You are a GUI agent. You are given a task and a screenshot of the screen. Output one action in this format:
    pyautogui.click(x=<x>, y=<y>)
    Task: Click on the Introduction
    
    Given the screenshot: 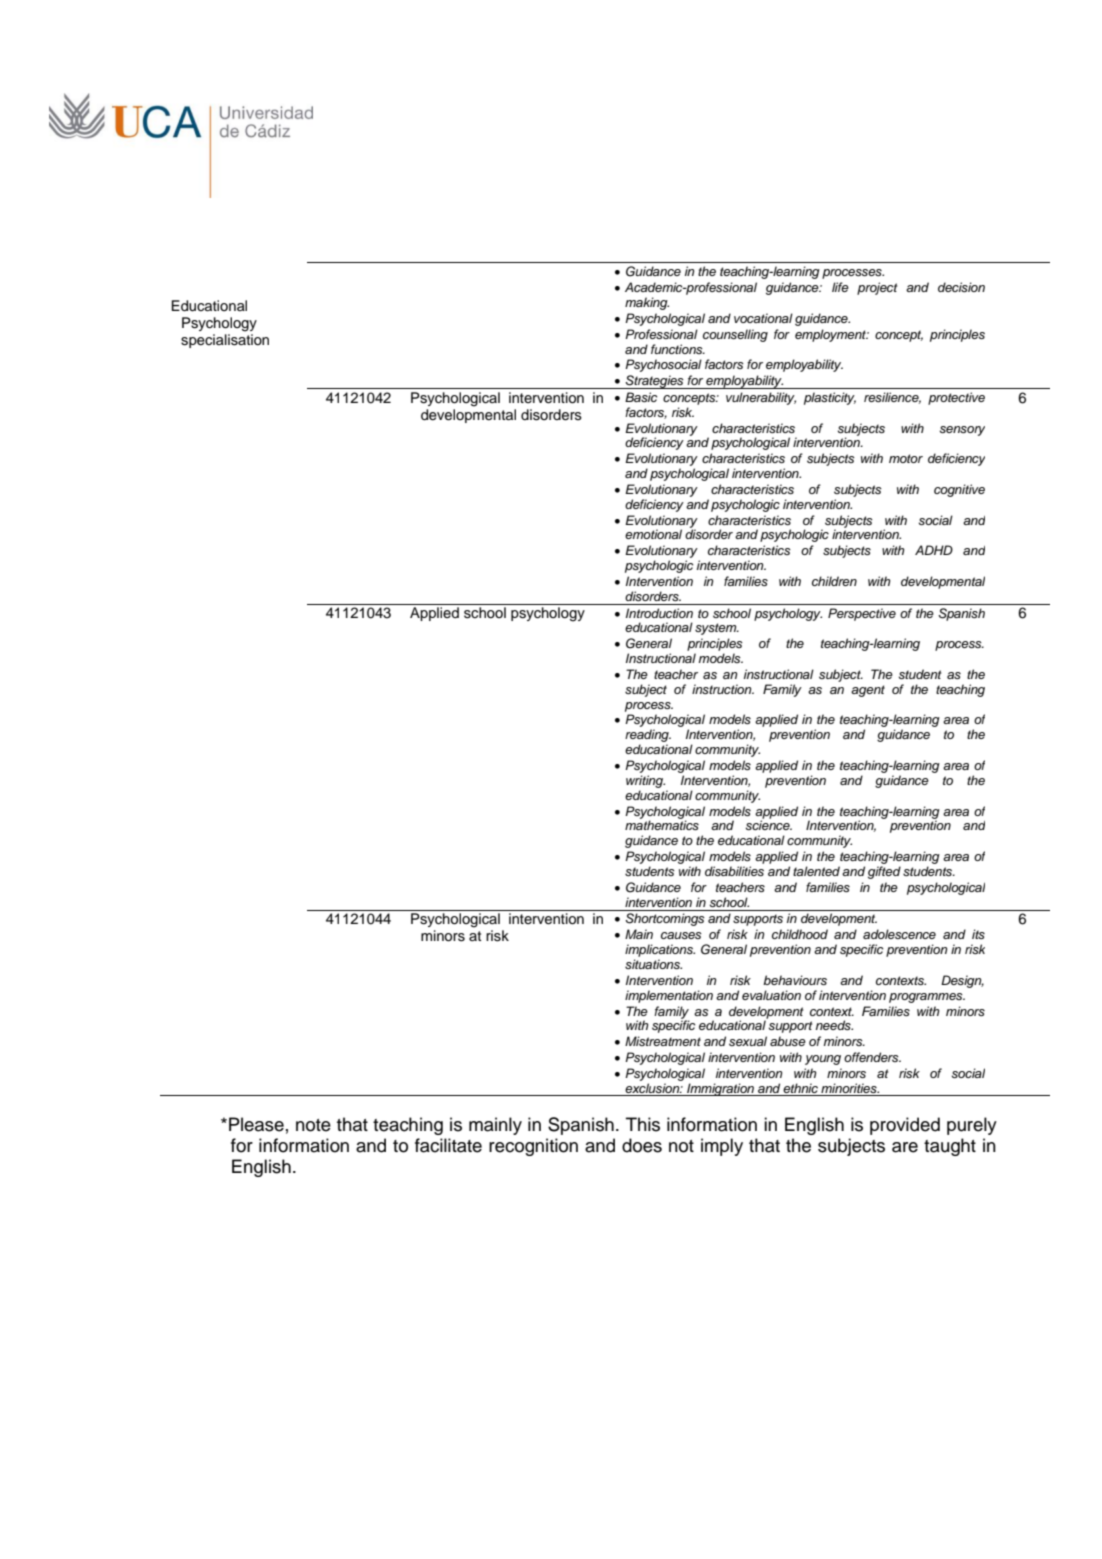 What is the action you would take?
    pyautogui.click(x=659, y=613)
